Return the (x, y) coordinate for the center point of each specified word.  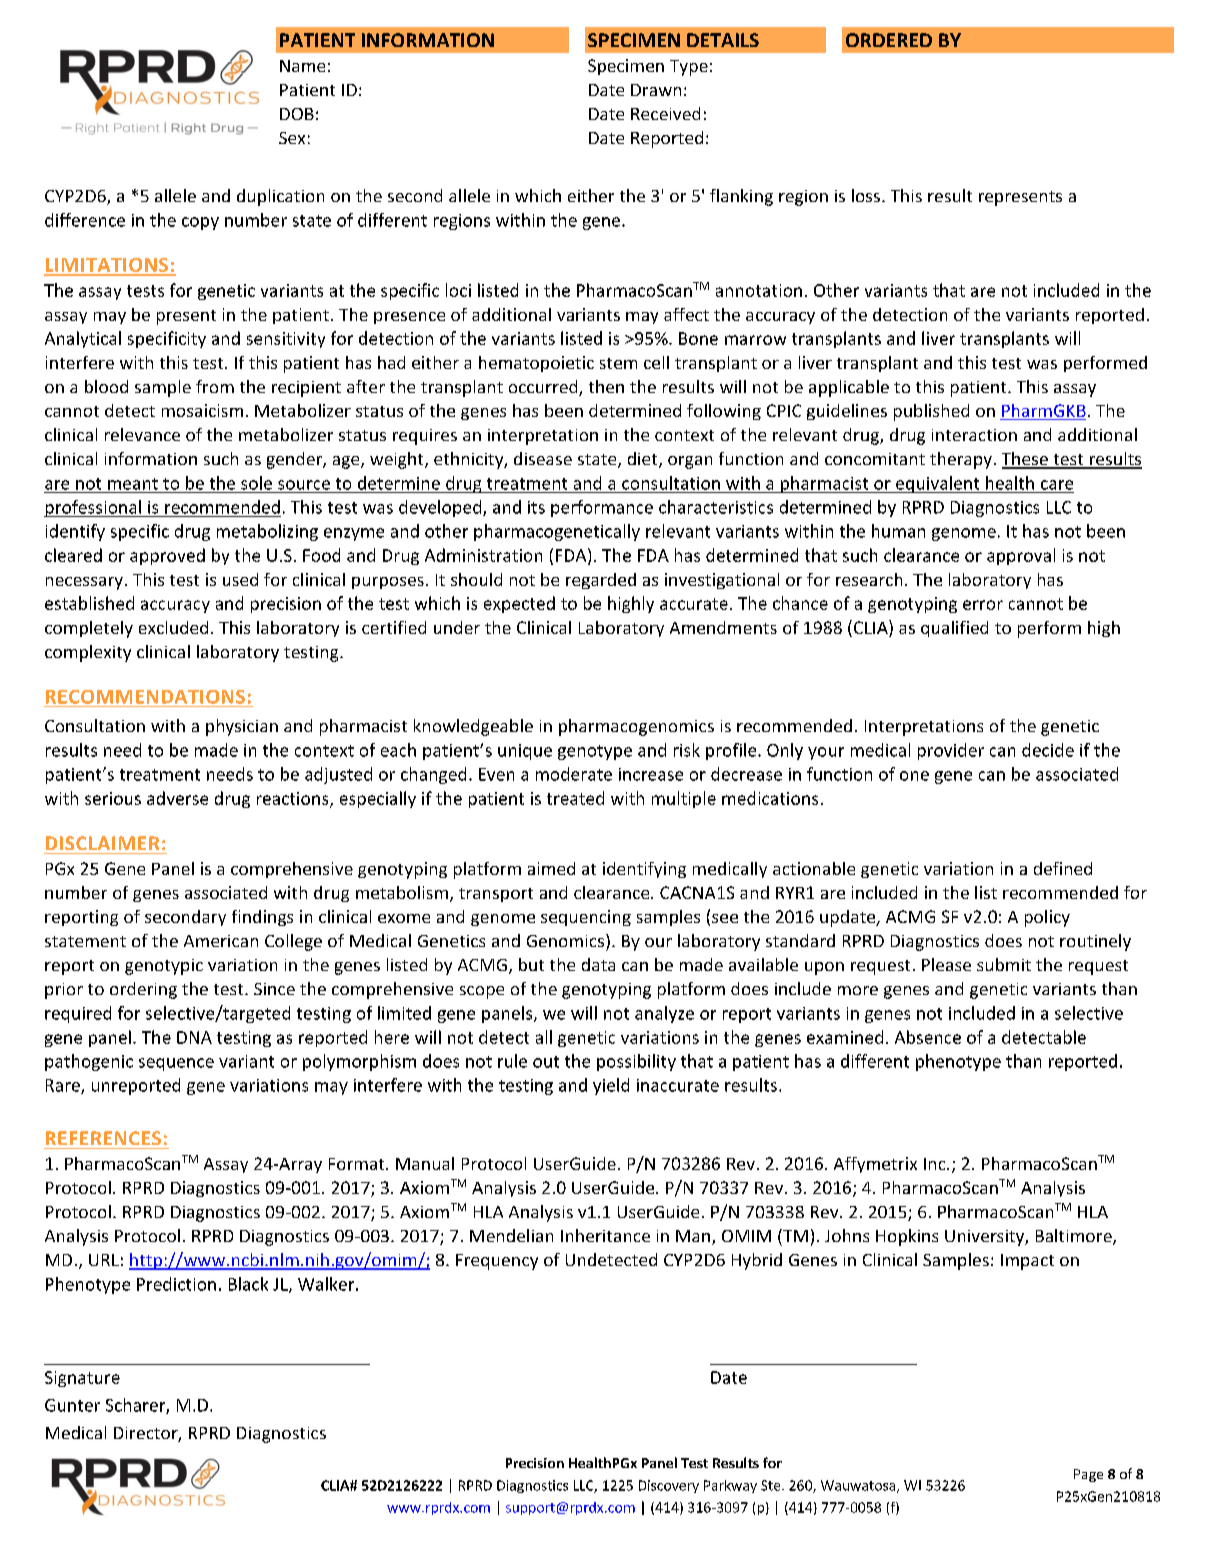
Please (946, 964)
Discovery (669, 1486)
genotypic (164, 967)
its (536, 507)
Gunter (72, 1405)
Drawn (656, 90)
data (598, 964)
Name (302, 66)
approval (1021, 556)
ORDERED (889, 40)
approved (167, 556)
